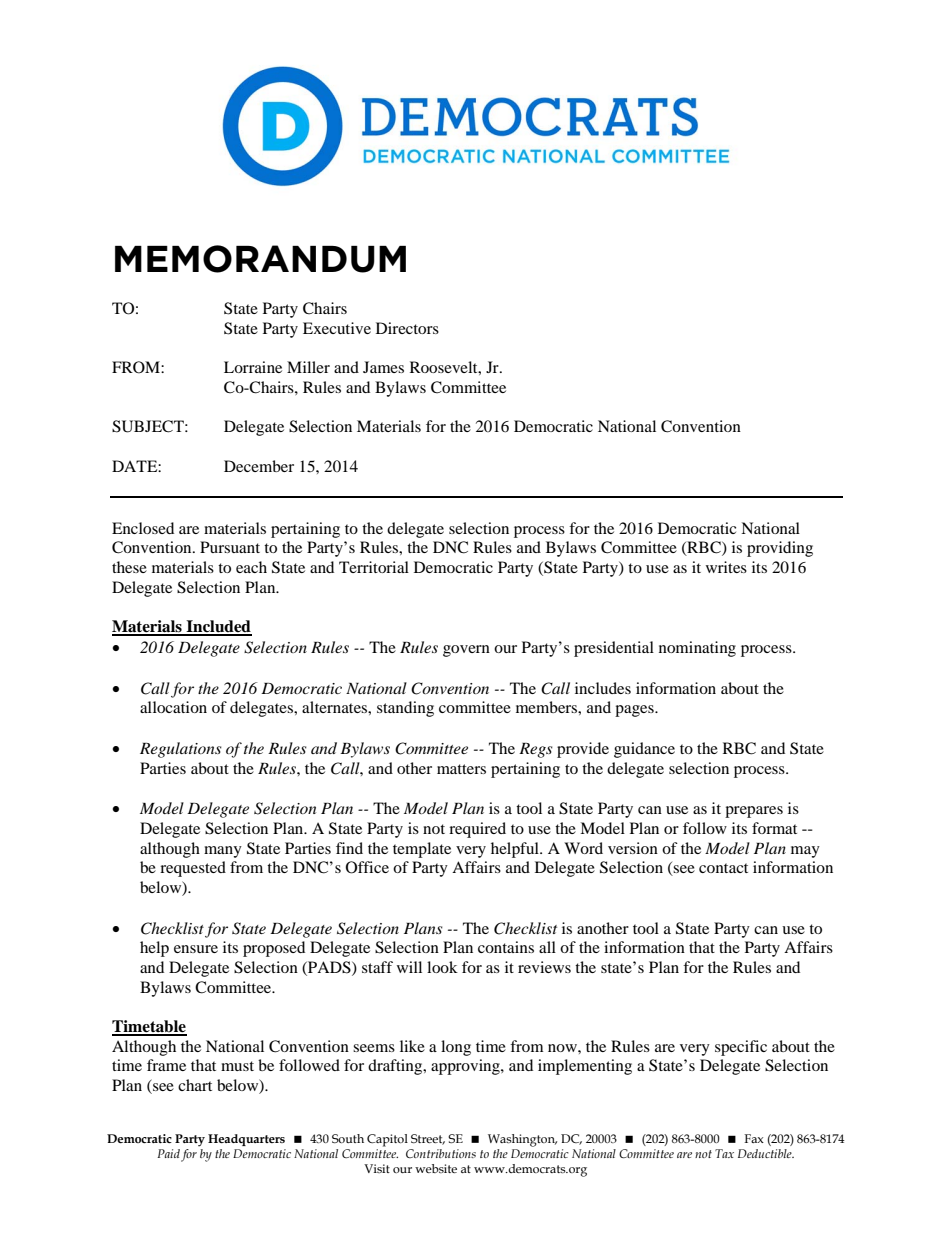  Describe the element at coordinates (223, 852) in the screenshot. I see `many` at that location.
